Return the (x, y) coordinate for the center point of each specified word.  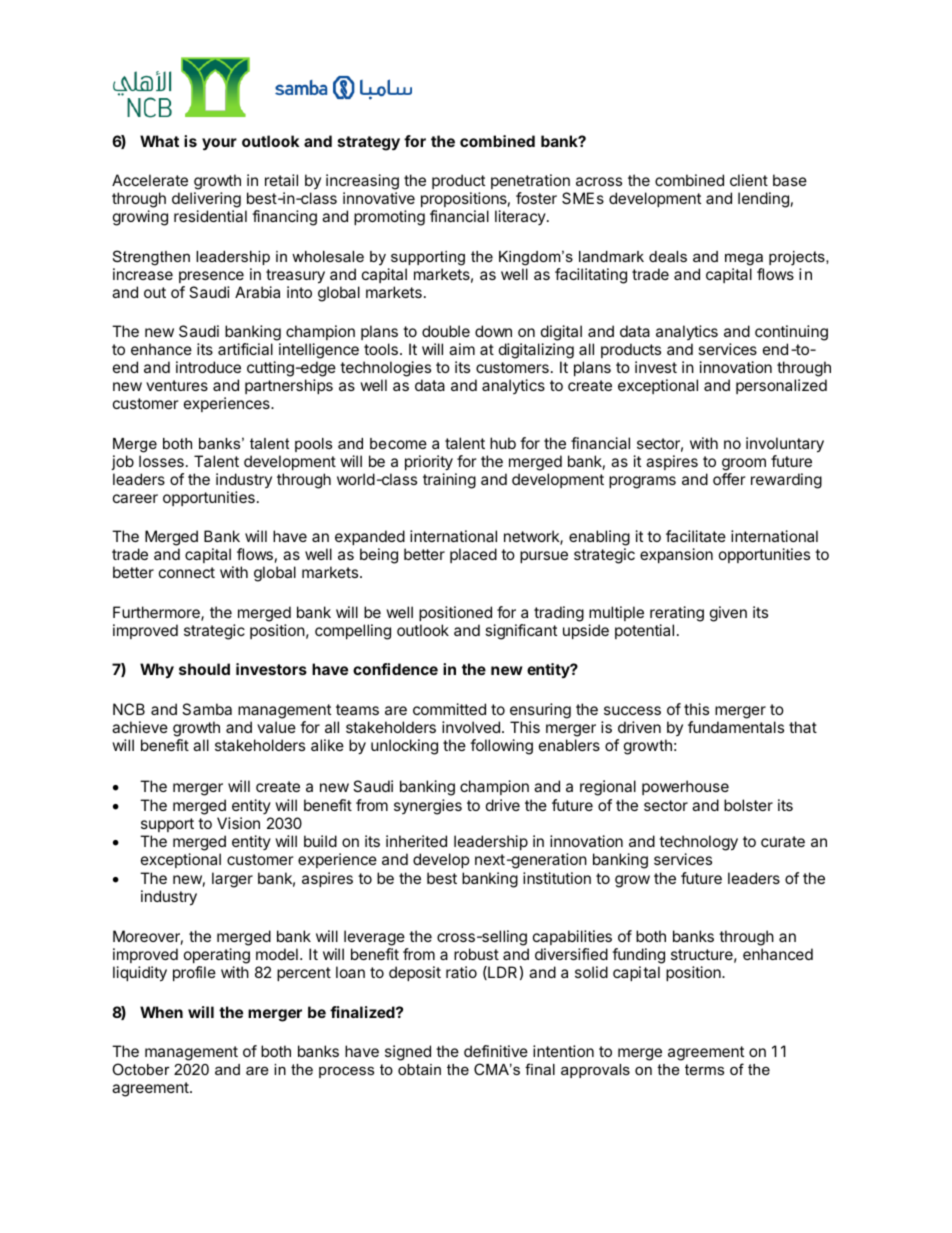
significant (521, 632)
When (161, 1012)
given (728, 614)
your (219, 144)
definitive (496, 1051)
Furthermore (157, 613)
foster (536, 198)
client (749, 180)
